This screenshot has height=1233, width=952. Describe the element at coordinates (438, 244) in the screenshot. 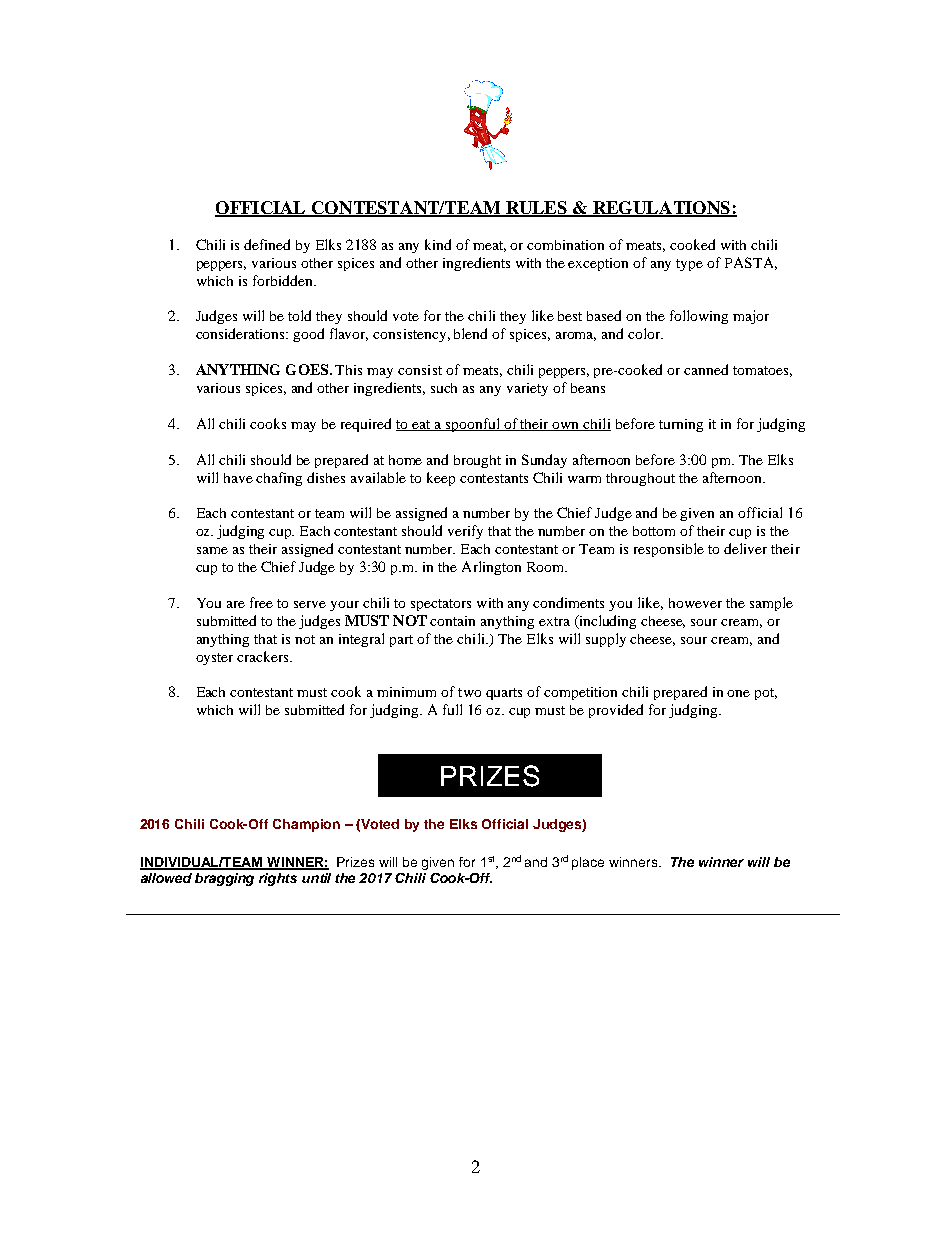

I see `kind` at that location.
